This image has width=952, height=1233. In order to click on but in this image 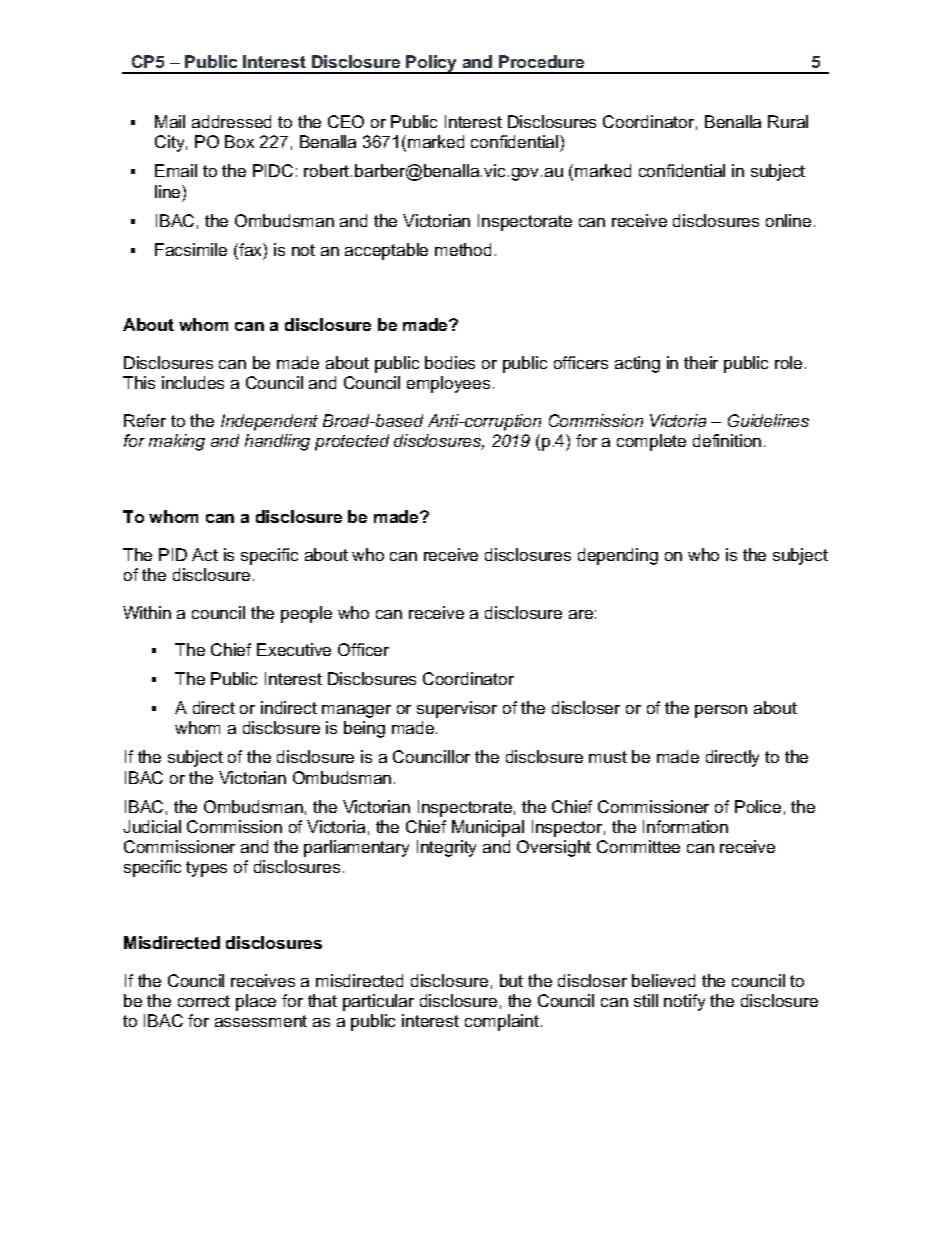, I will do `click(511, 980)`.
